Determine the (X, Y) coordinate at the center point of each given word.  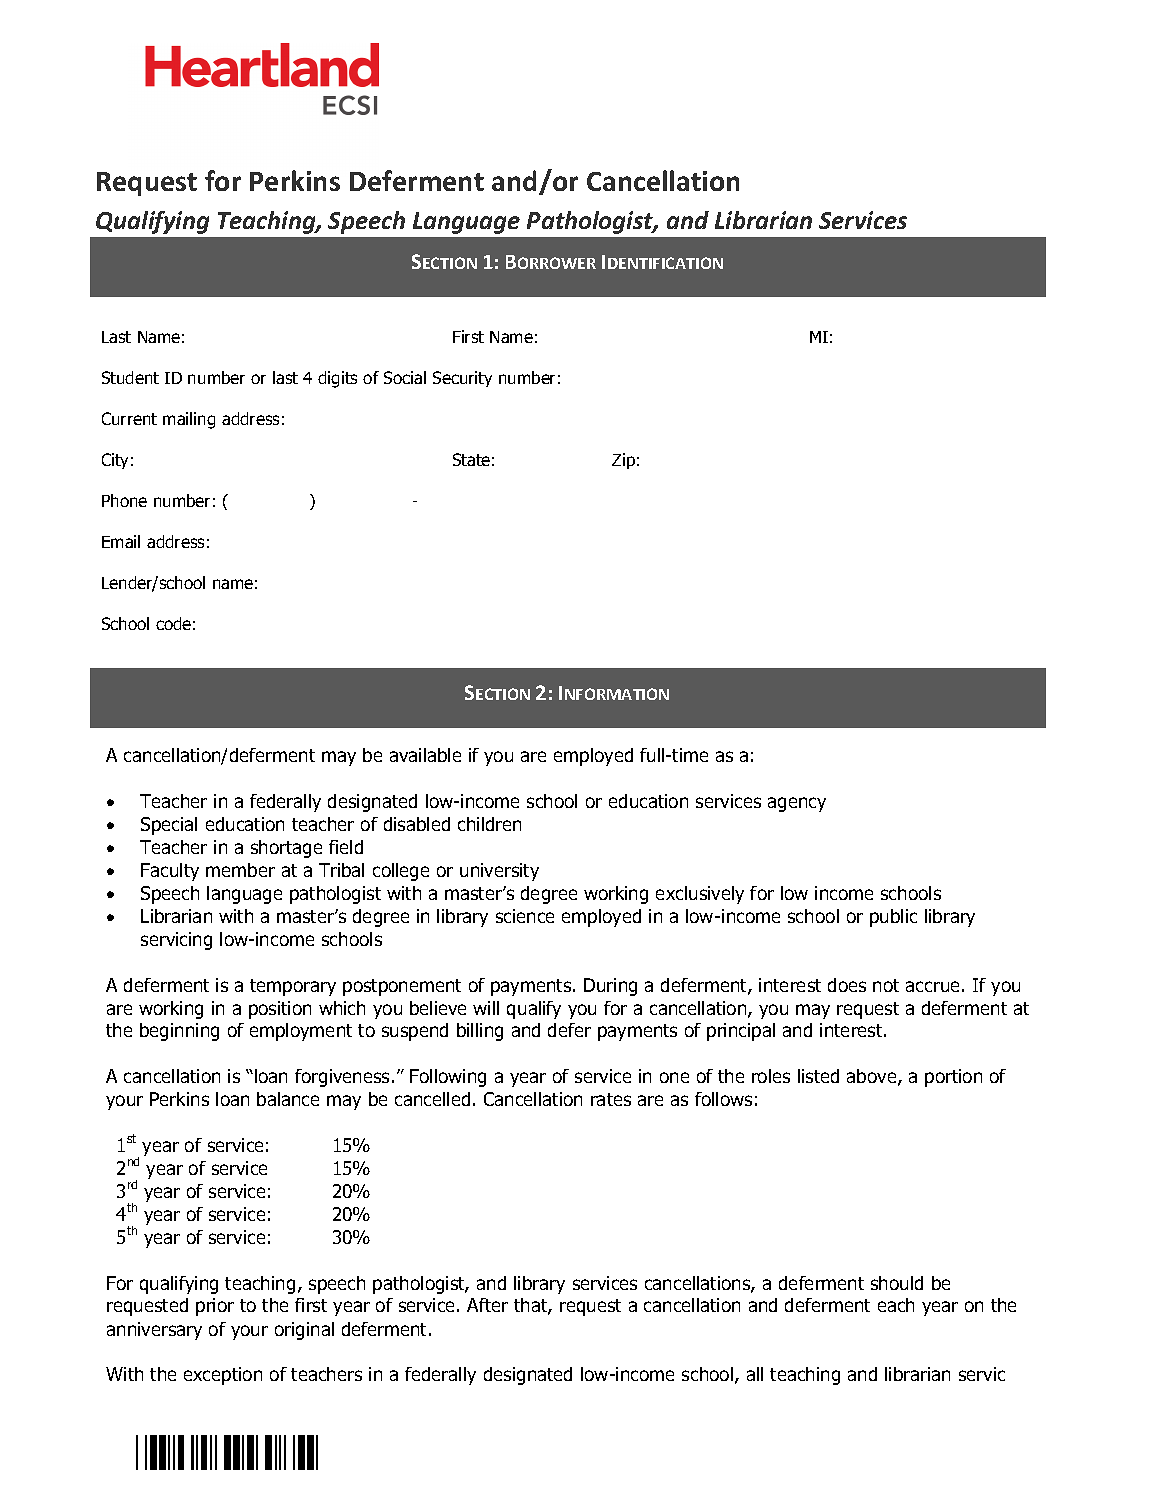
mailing (189, 420)
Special (169, 826)
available (425, 755)
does (847, 985)
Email (121, 541)
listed (818, 1076)
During (610, 987)
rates (611, 1099)
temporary (293, 987)
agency (797, 804)
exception (223, 1376)
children (489, 824)
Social (405, 377)
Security (462, 379)
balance (288, 1099)
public (893, 918)
